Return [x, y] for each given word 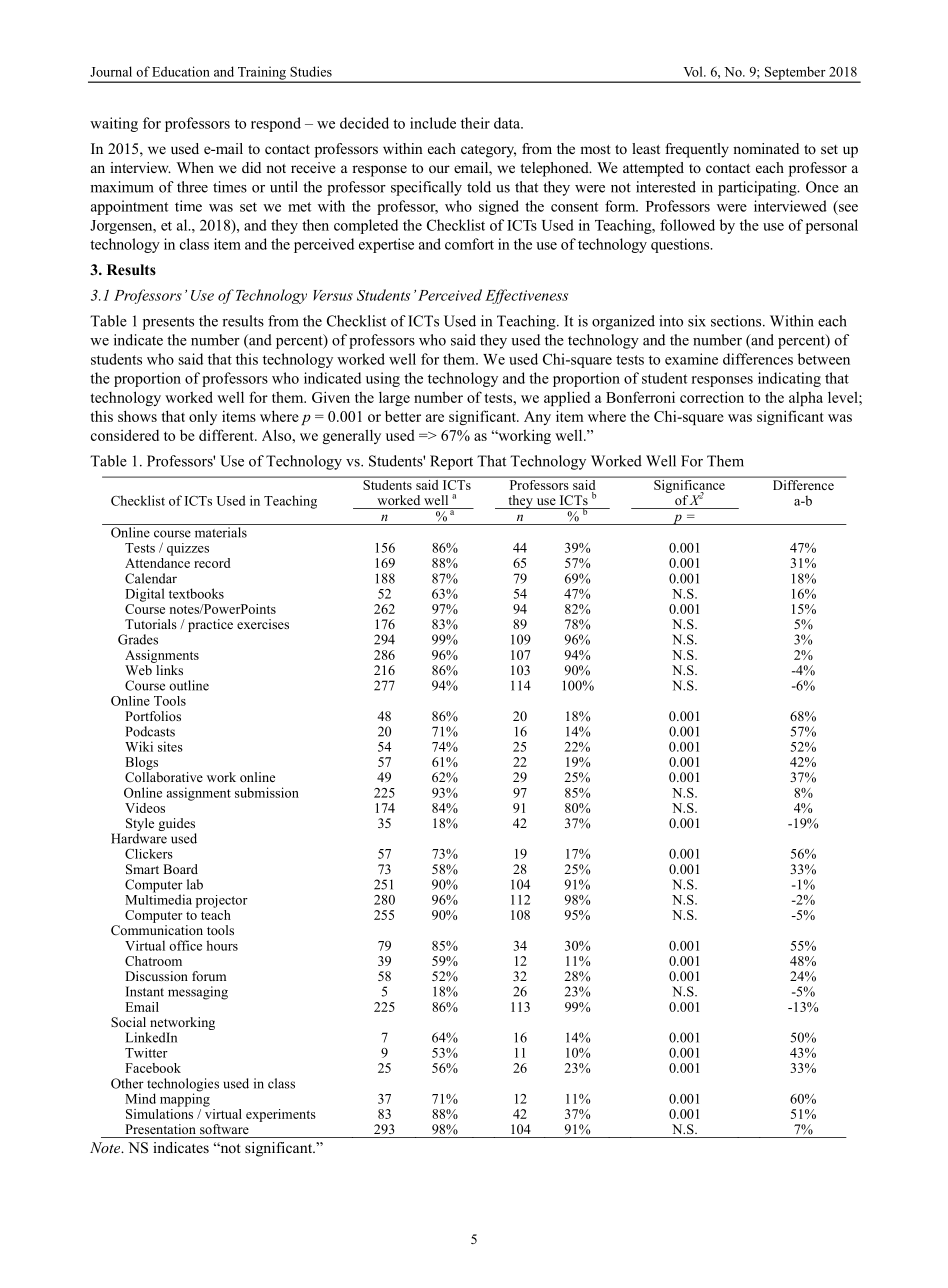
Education [181, 71]
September [795, 74]
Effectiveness [526, 296]
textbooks [196, 593]
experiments [281, 1115]
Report [451, 462]
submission [267, 792]
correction [712, 397]
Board [180, 869]
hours [222, 945]
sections [737, 321]
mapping [185, 1099]
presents [168, 323]
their [475, 123]
